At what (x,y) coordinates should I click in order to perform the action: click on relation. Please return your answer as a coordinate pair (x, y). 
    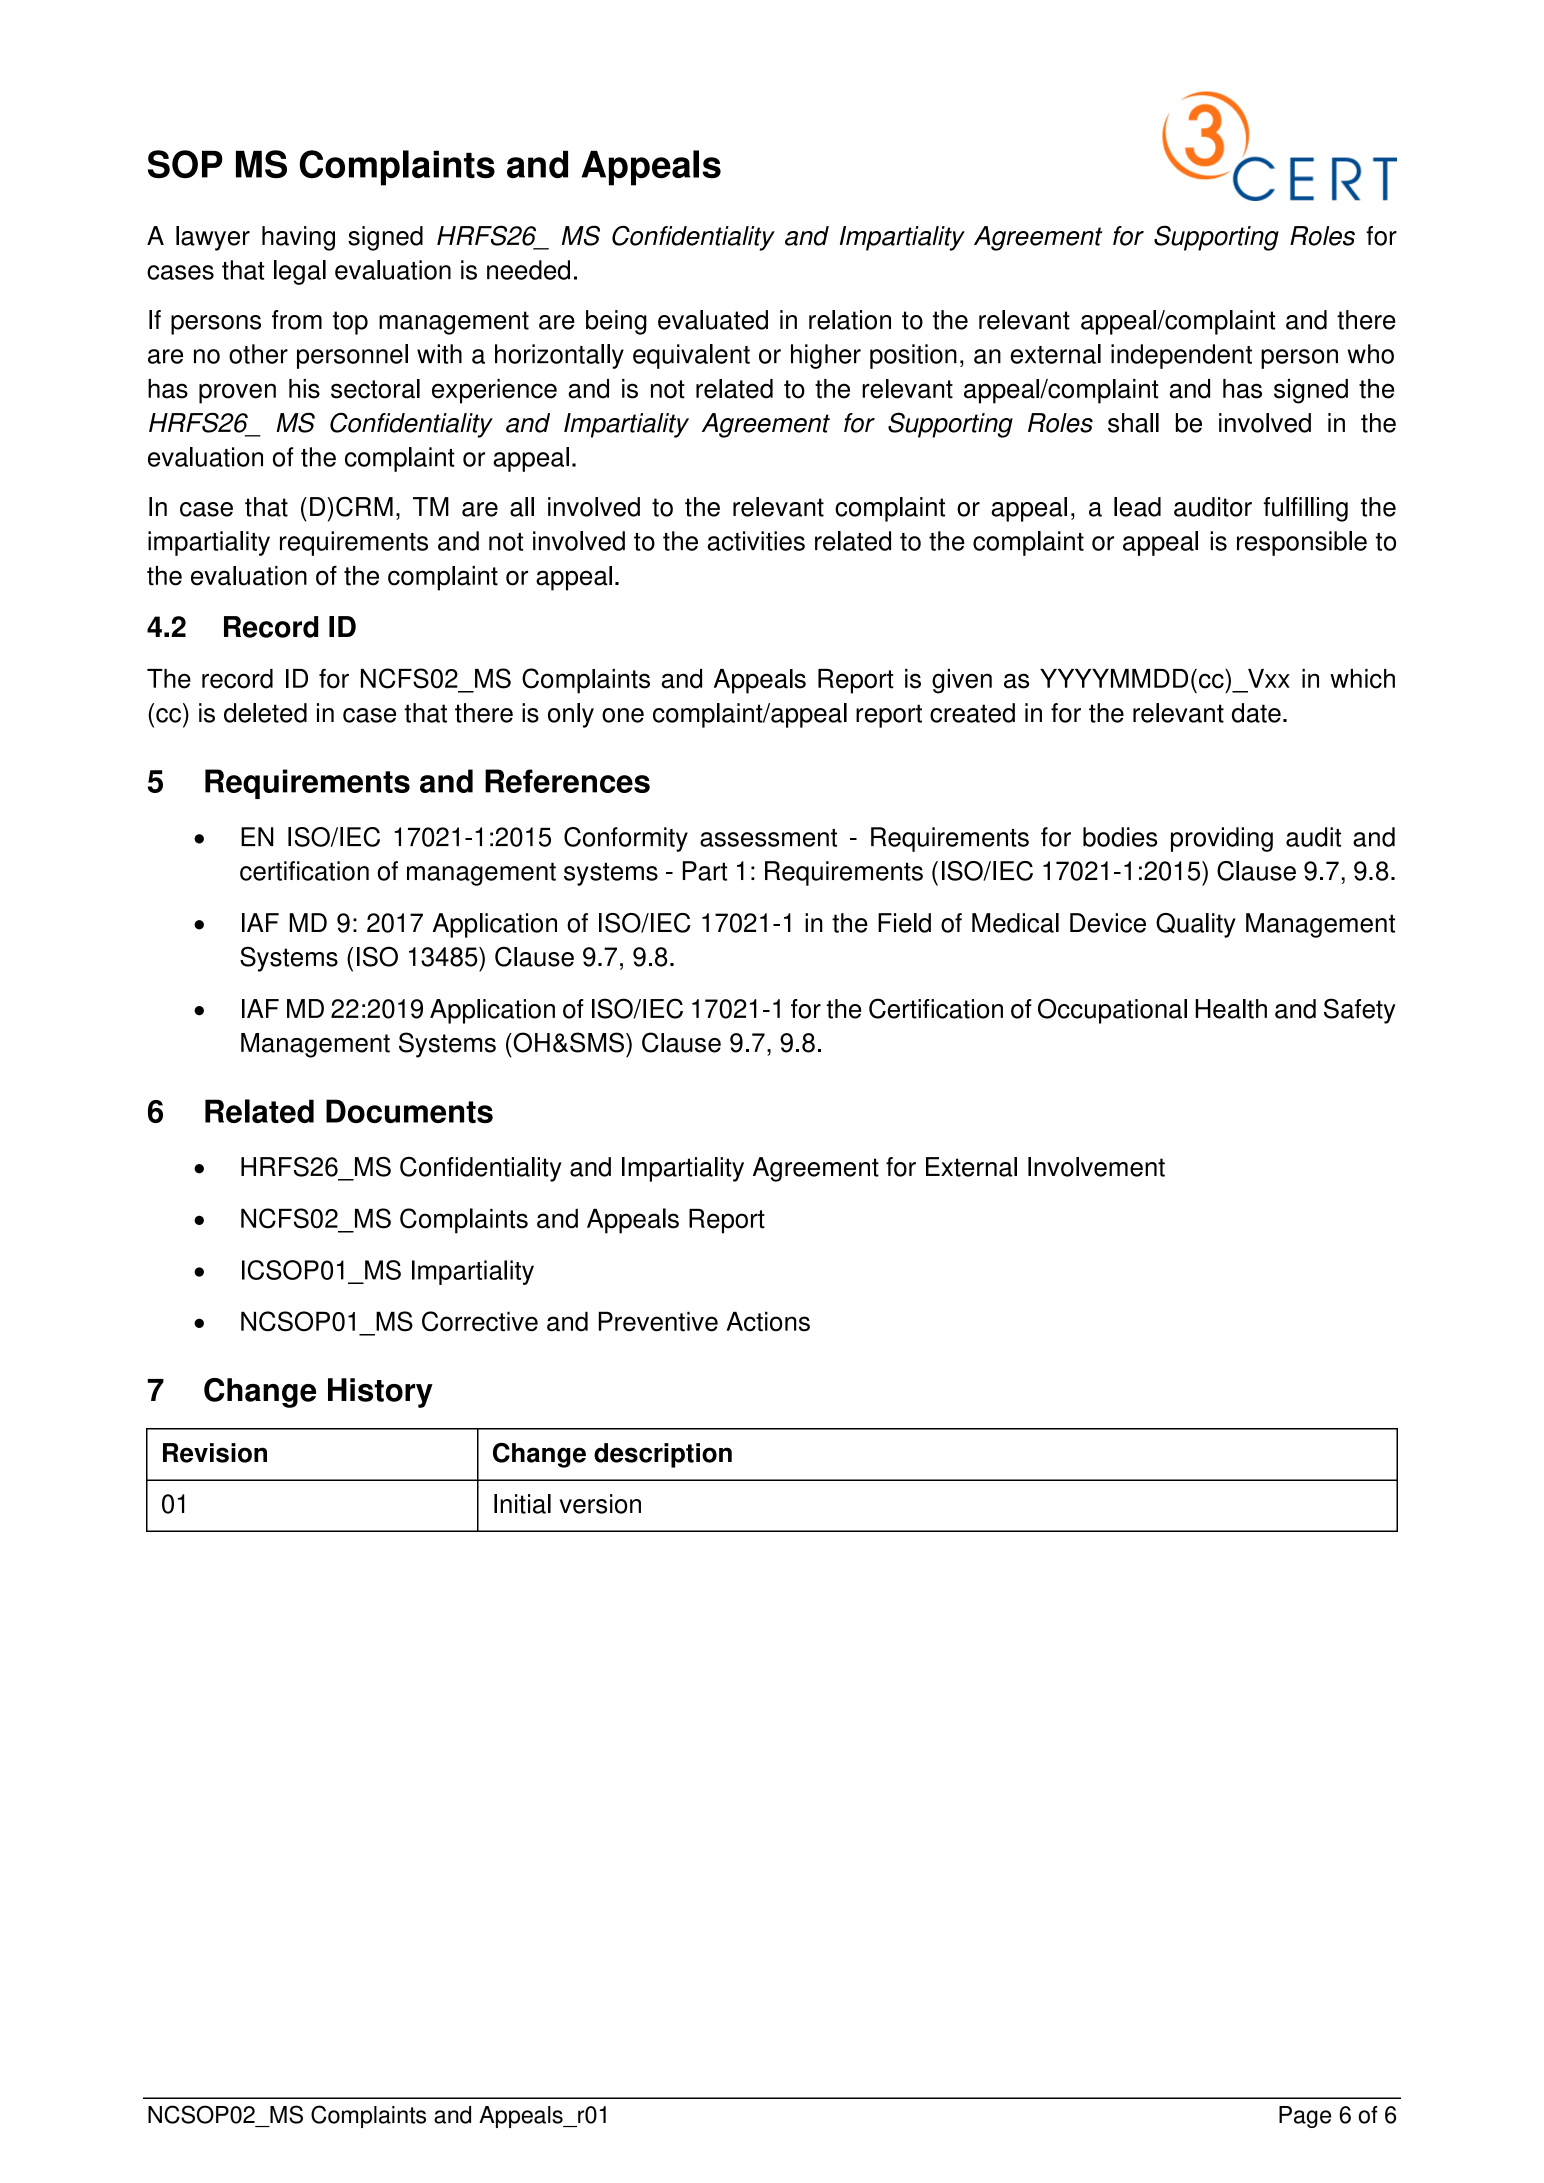
    Looking at the image, I should click on (850, 320).
